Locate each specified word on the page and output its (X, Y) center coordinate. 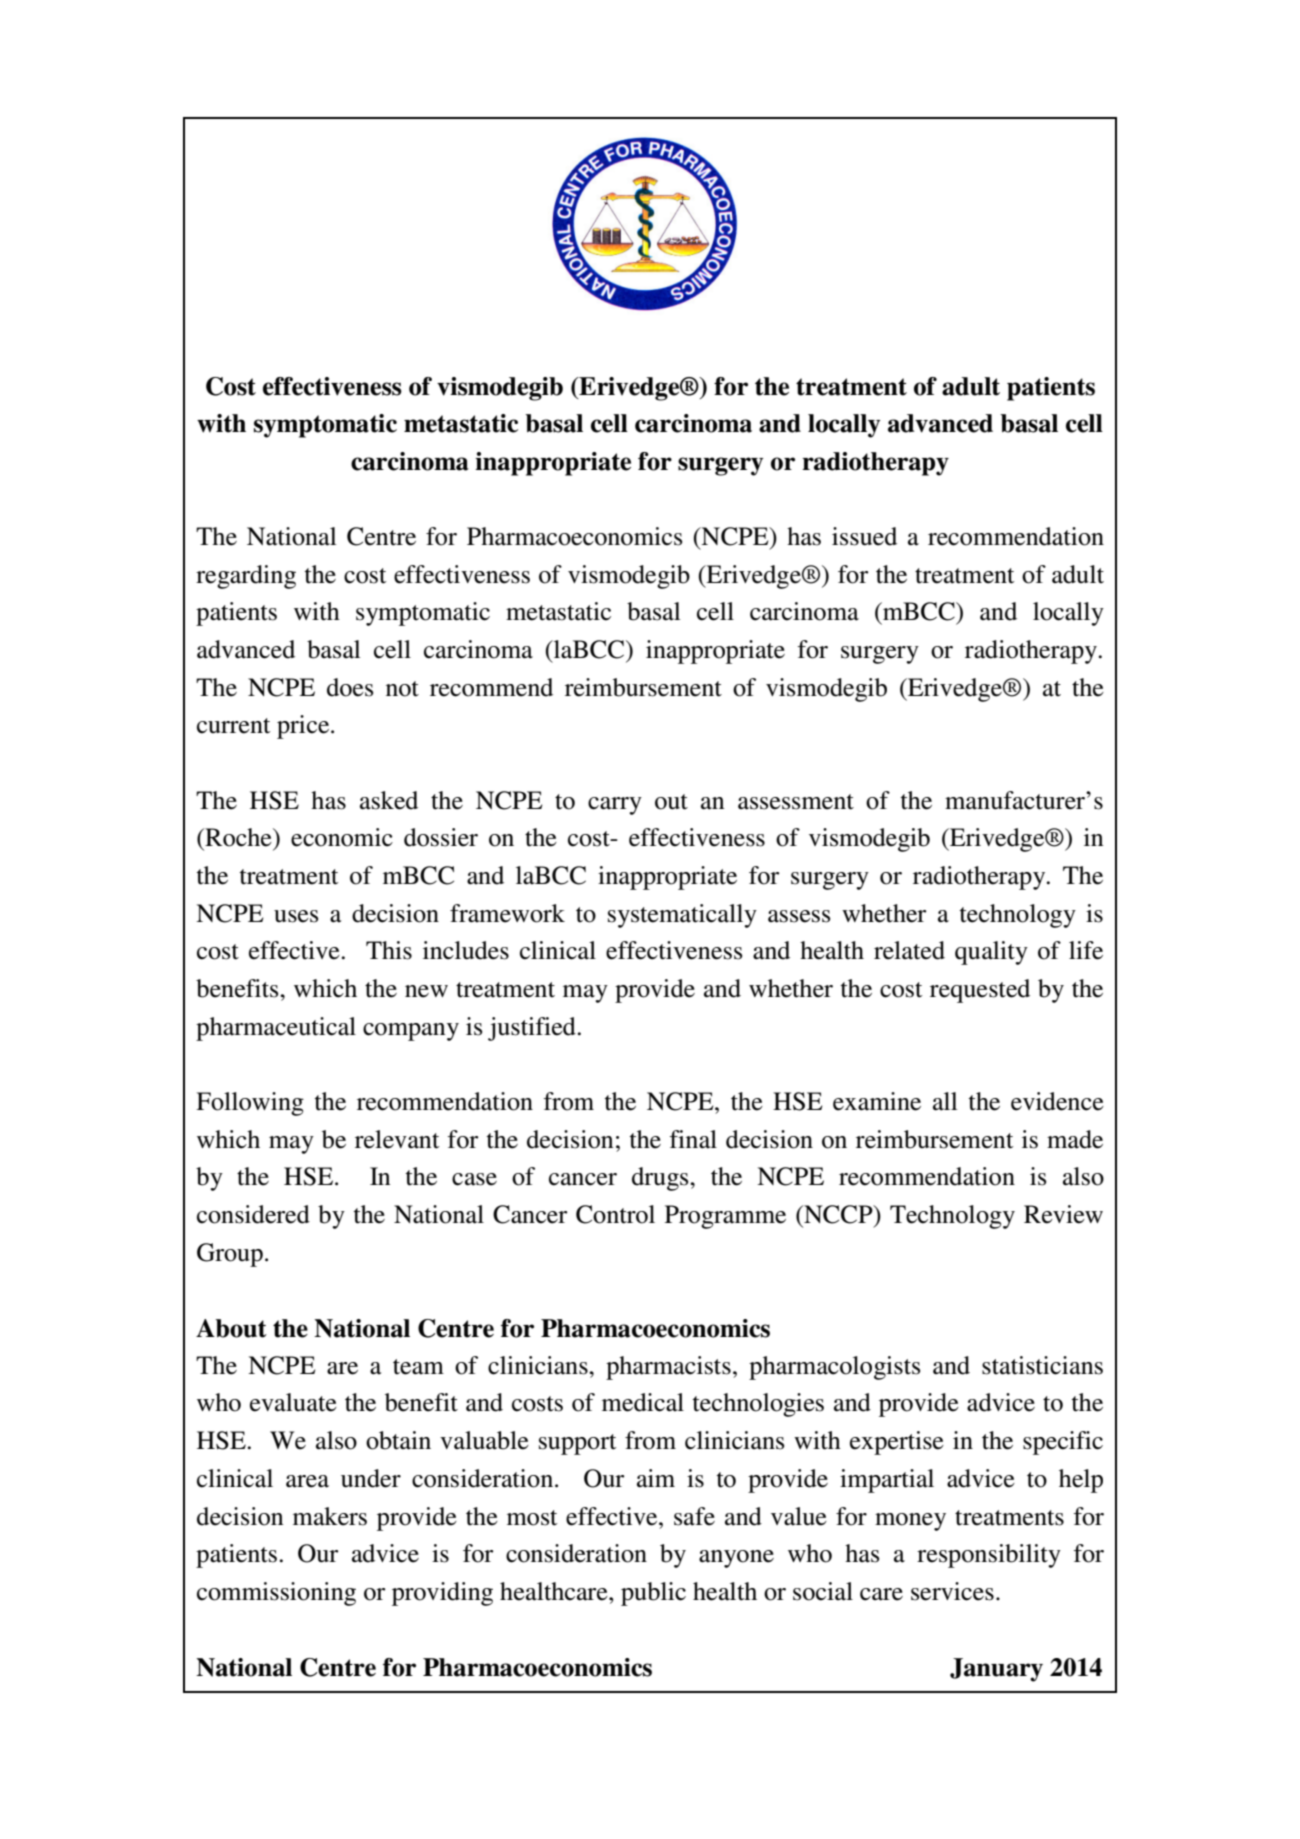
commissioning (276, 1594)
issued (864, 536)
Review (1063, 1214)
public (653, 1594)
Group (230, 1255)
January (996, 1670)
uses (296, 916)
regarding (246, 577)
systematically (682, 916)
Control (615, 1214)
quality (991, 953)
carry (615, 806)
